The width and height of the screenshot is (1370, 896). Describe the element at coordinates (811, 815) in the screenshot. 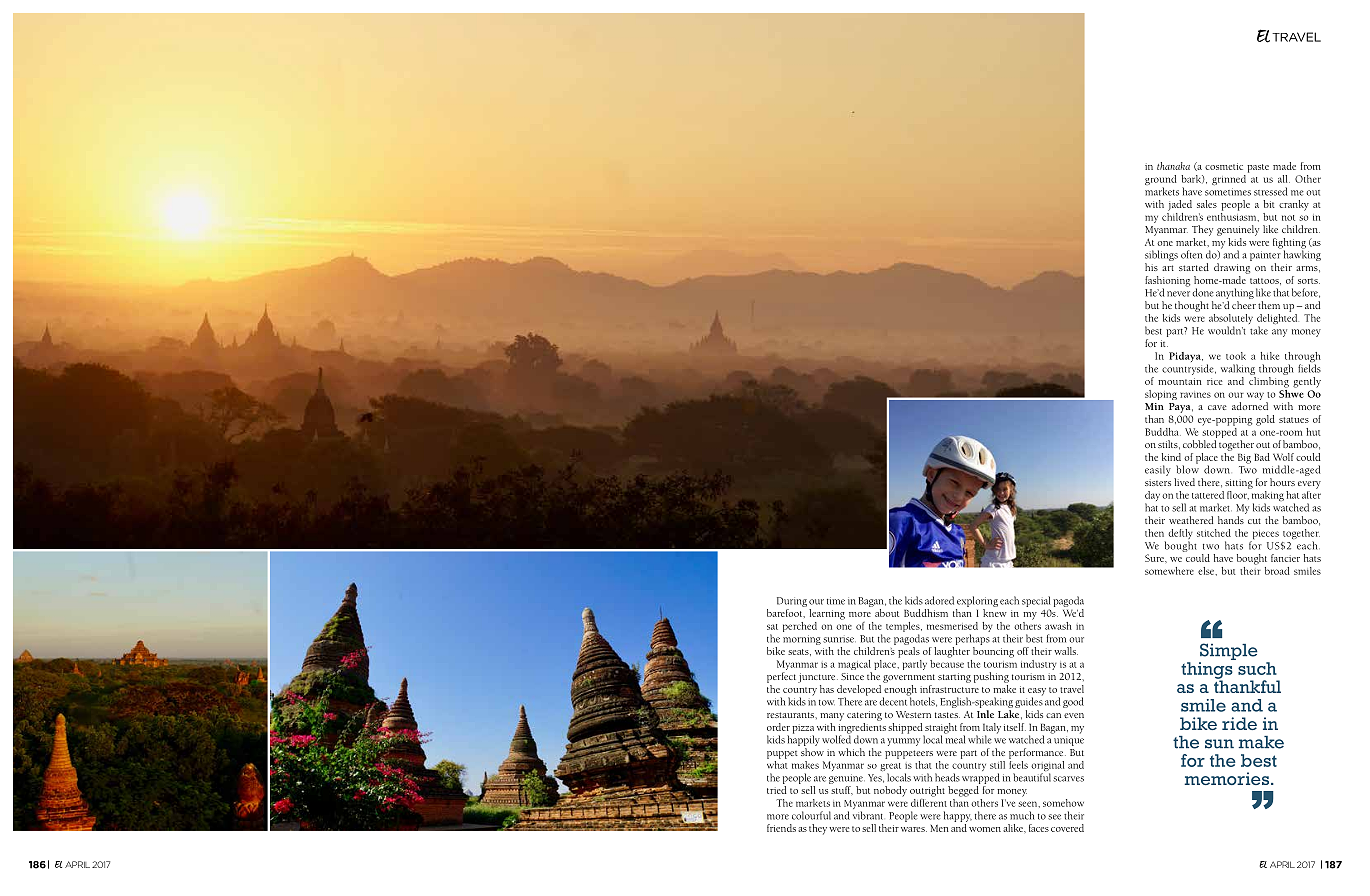

I see `colourful` at that location.
